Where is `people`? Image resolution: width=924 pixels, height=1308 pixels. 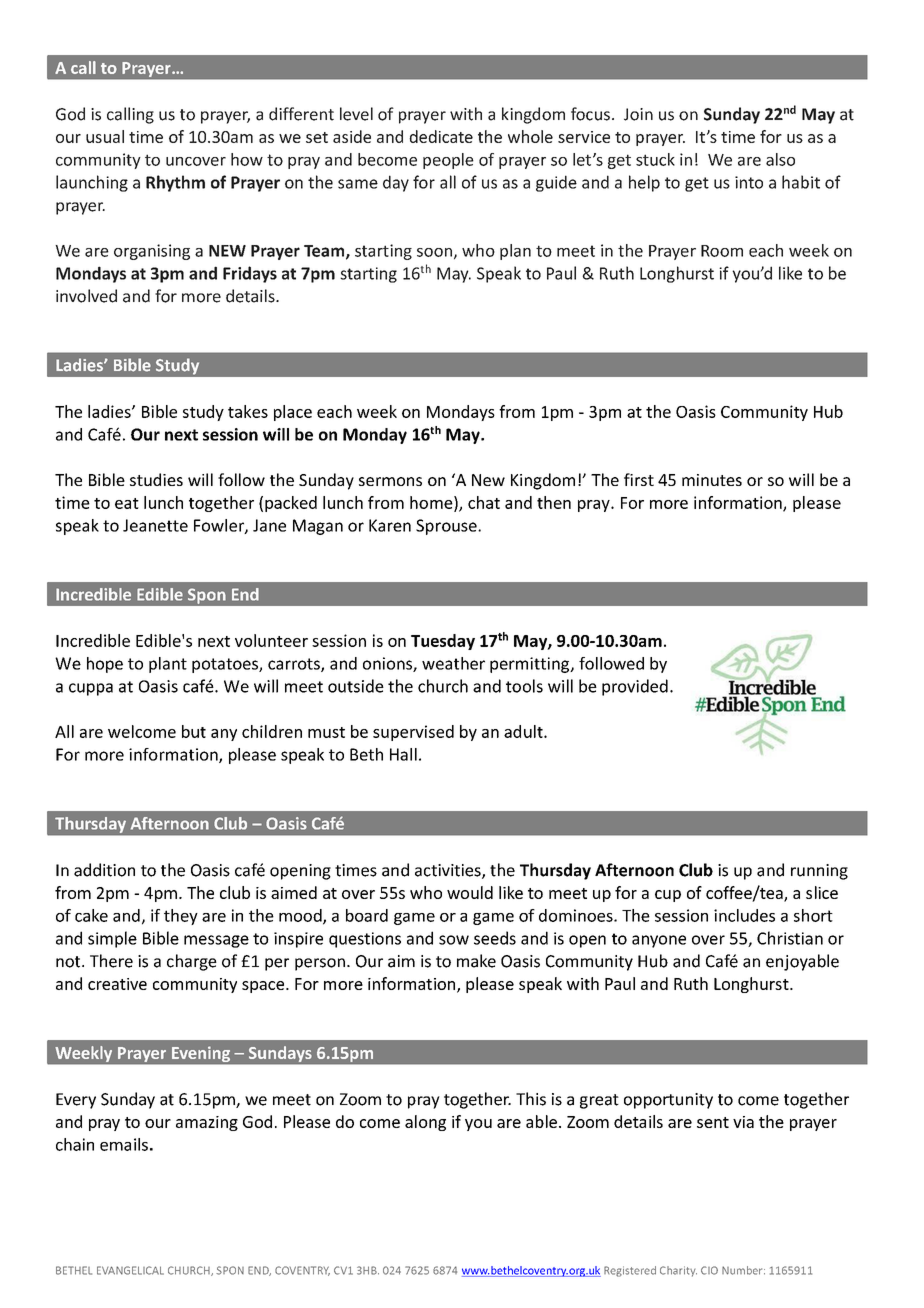
people is located at coordinates (448, 161).
